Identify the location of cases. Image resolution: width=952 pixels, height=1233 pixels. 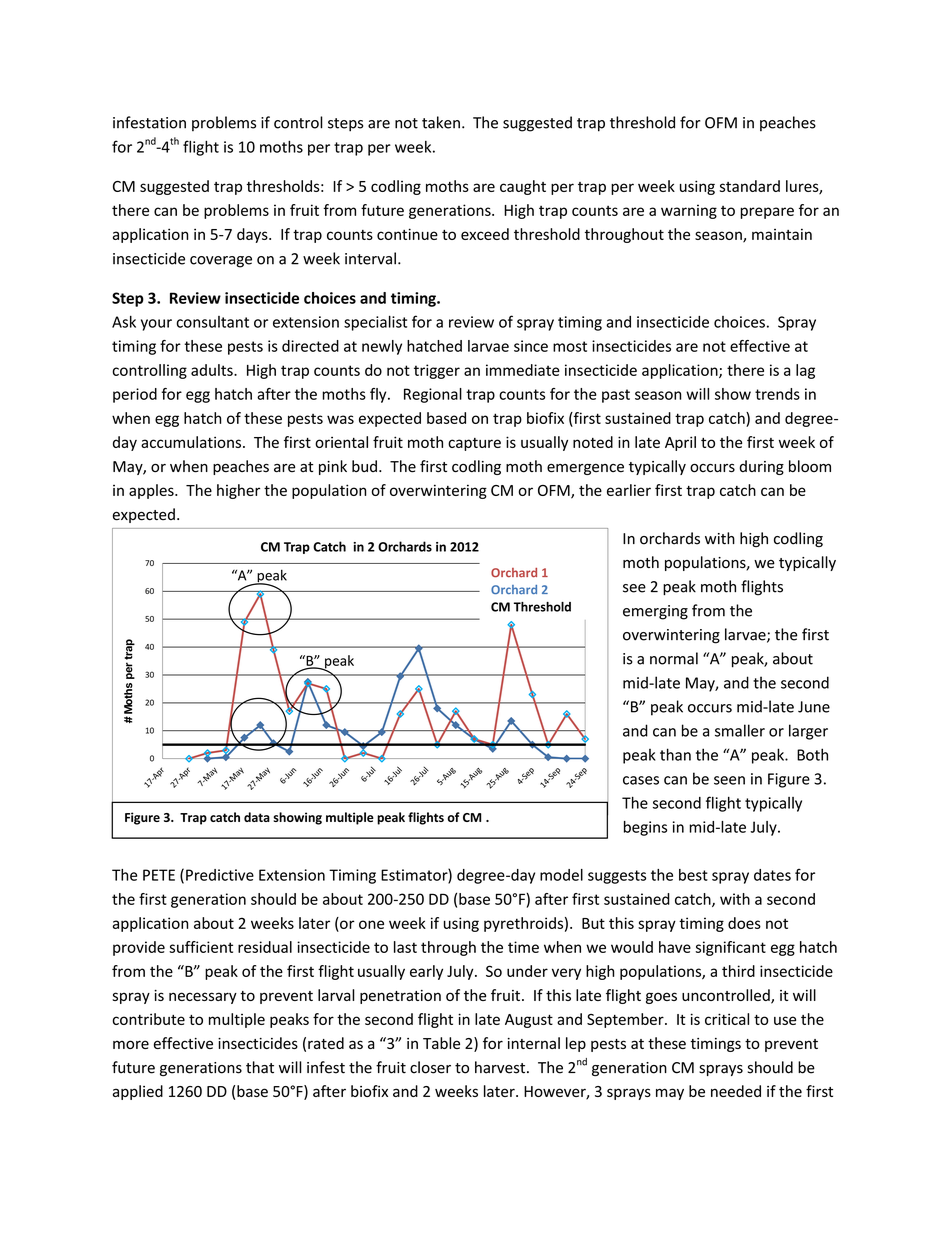
(641, 780).
